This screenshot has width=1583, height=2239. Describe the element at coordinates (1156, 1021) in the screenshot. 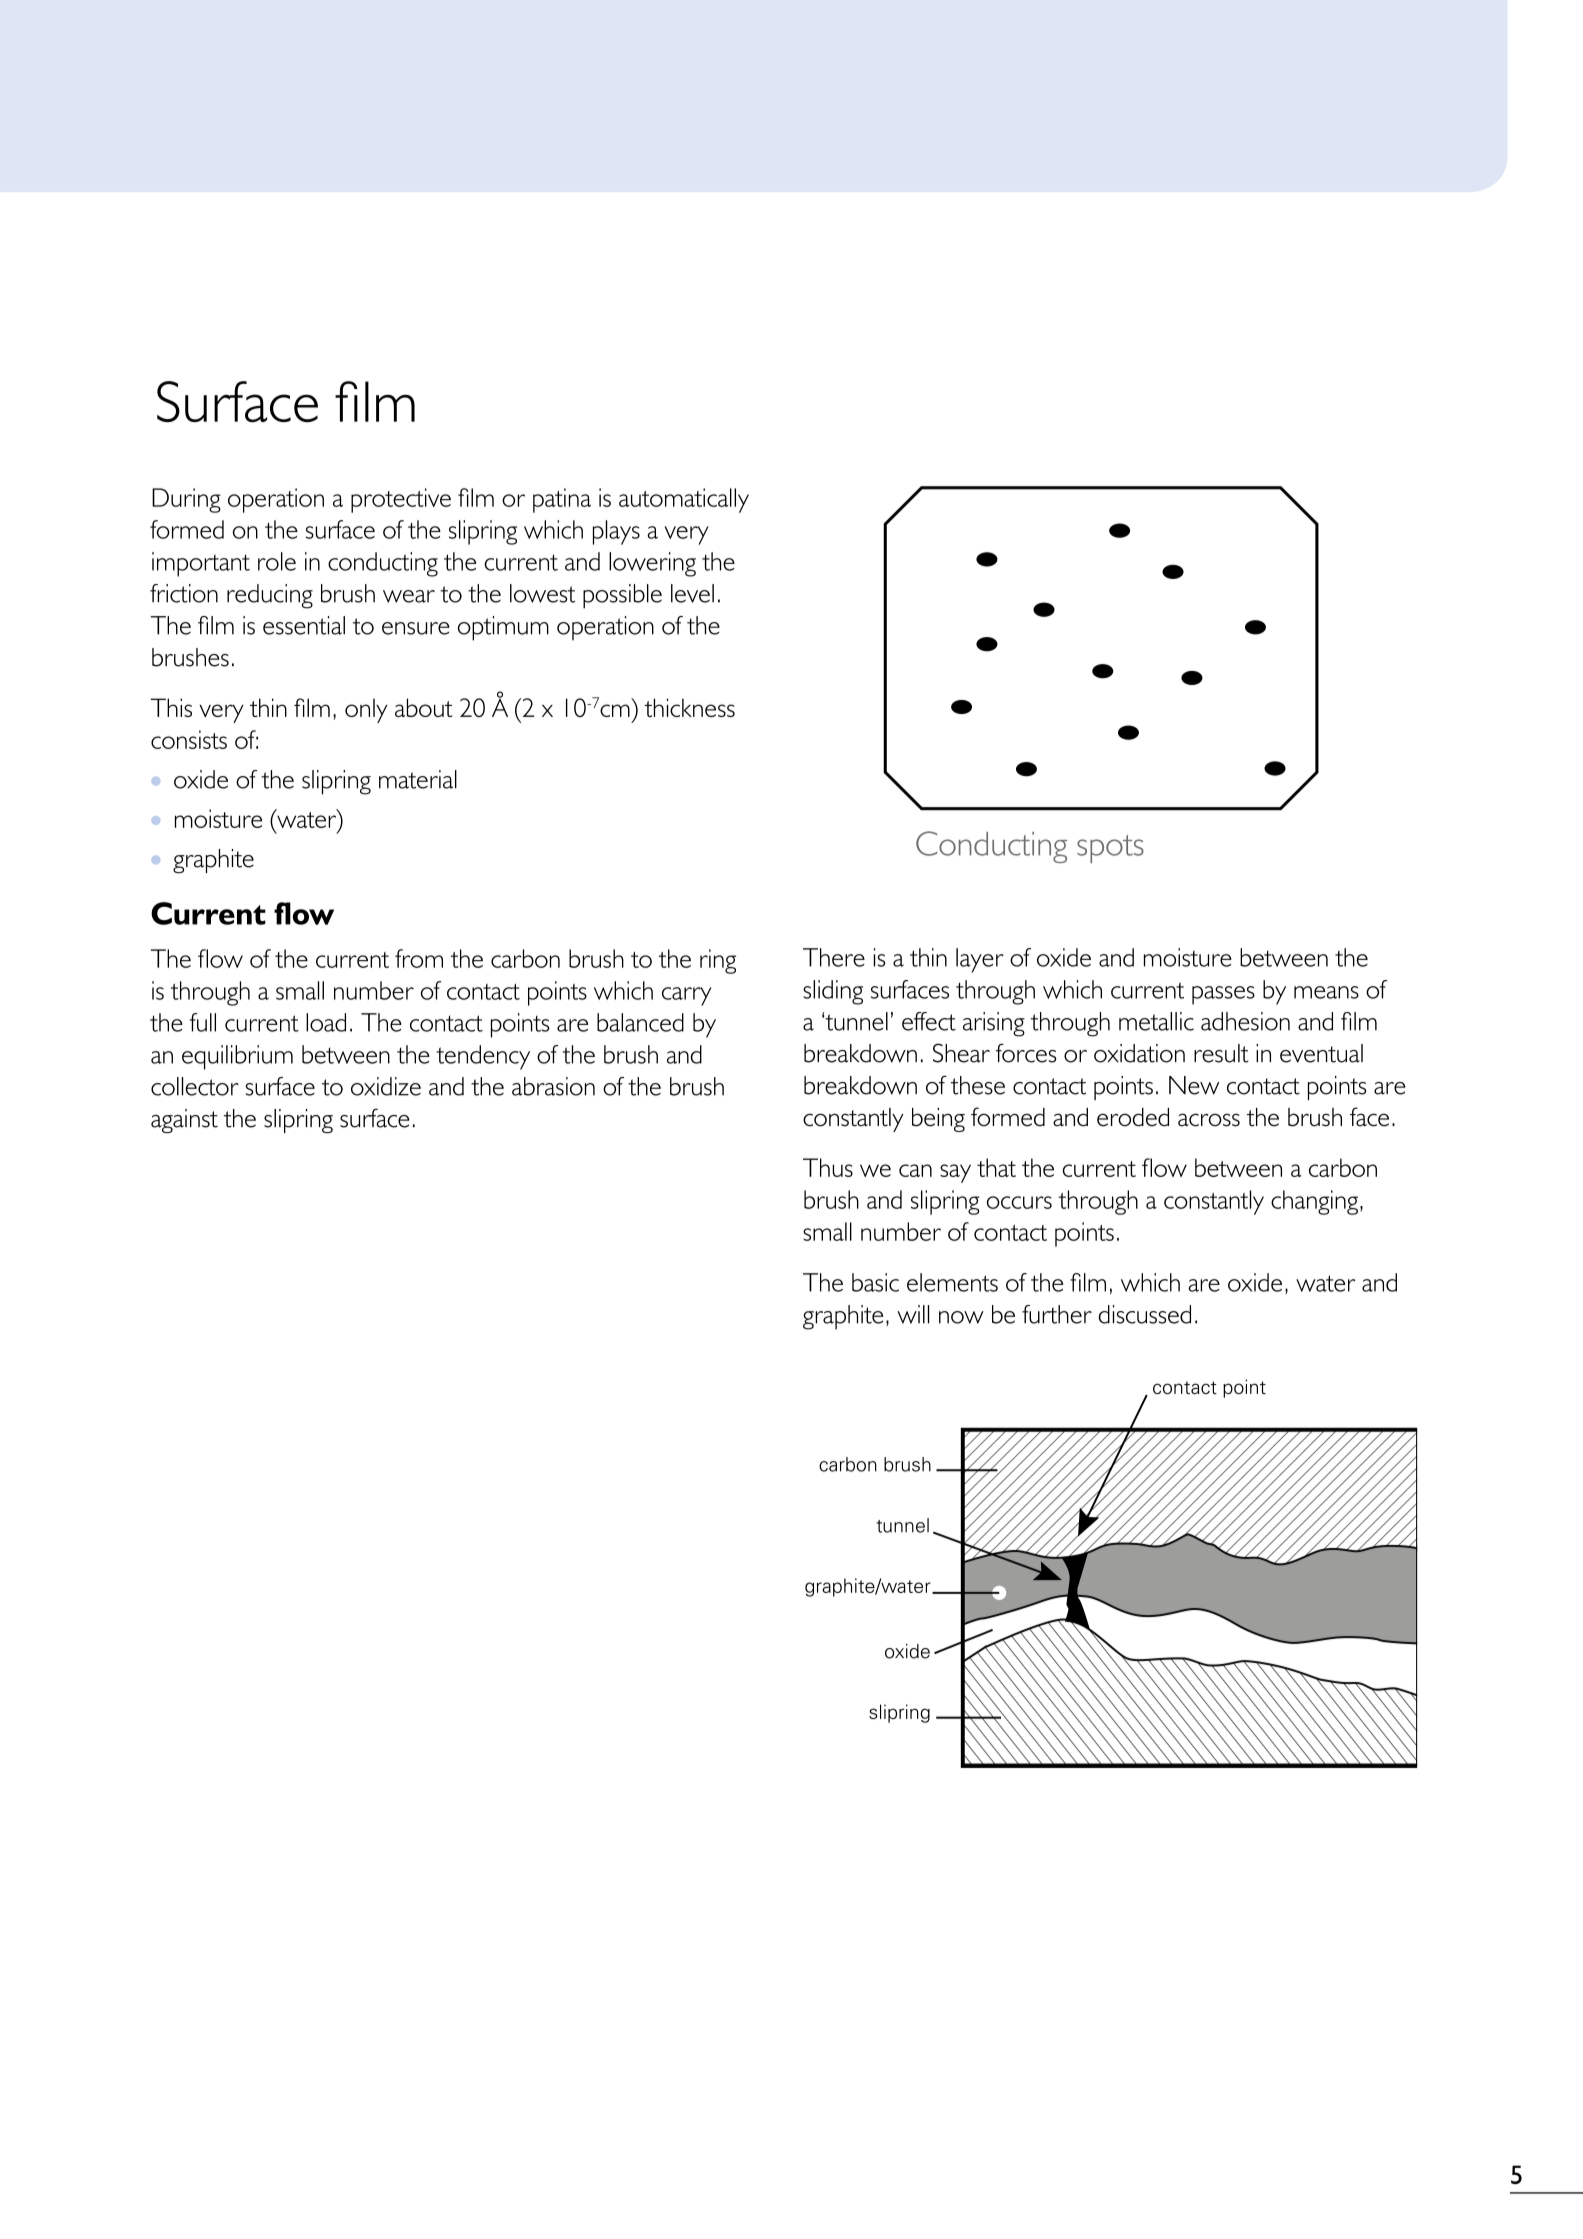

I see `metallic` at that location.
